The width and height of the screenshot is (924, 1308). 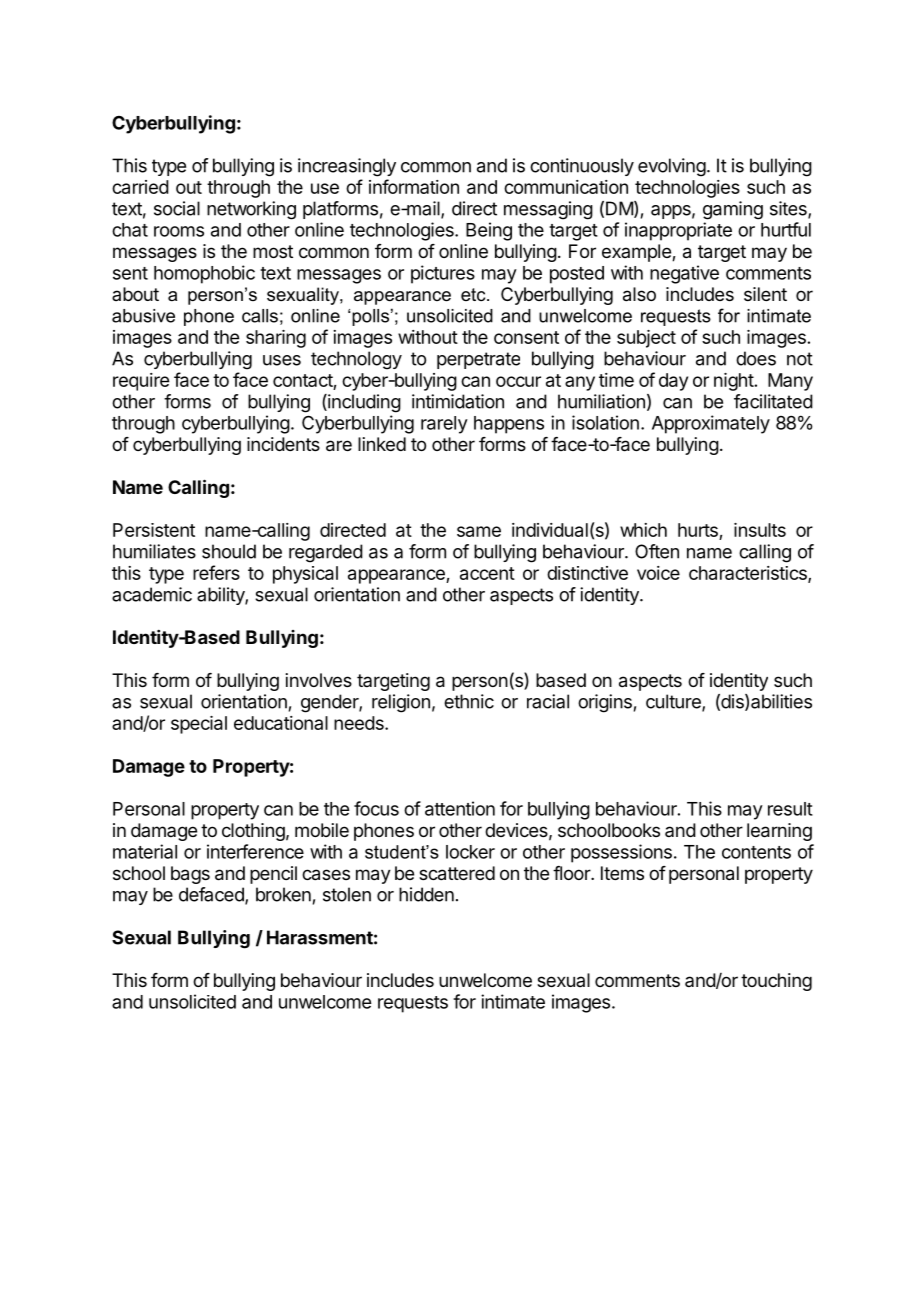 What do you see at coordinates (177, 208) in the screenshot?
I see `social` at bounding box center [177, 208].
